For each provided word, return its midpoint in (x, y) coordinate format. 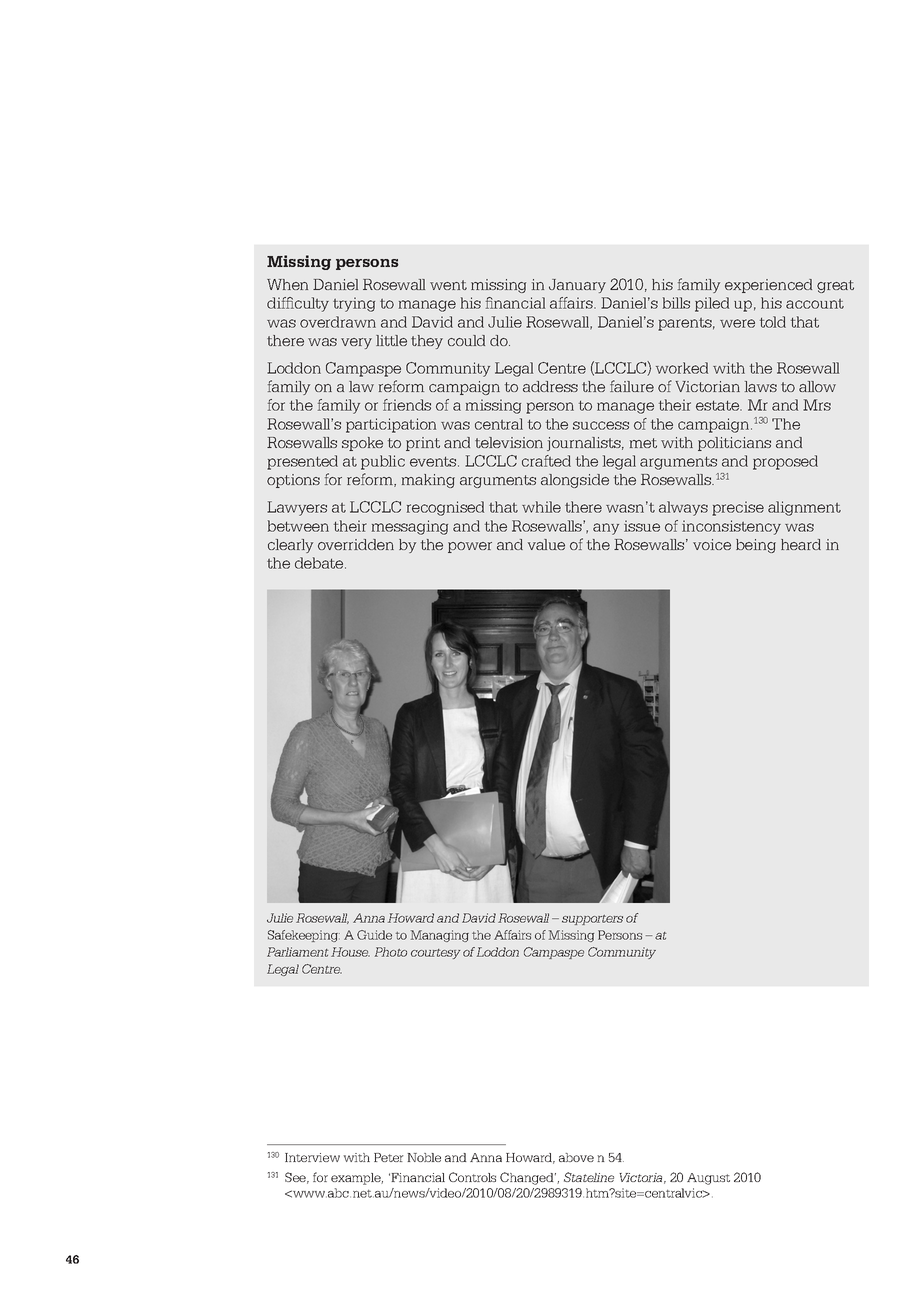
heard (801, 544)
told (773, 322)
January (577, 286)
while (541, 507)
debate (320, 563)
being (756, 546)
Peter (389, 1157)
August (708, 1179)
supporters (592, 920)
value (546, 544)
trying (354, 304)
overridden (356, 544)
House (350, 952)
